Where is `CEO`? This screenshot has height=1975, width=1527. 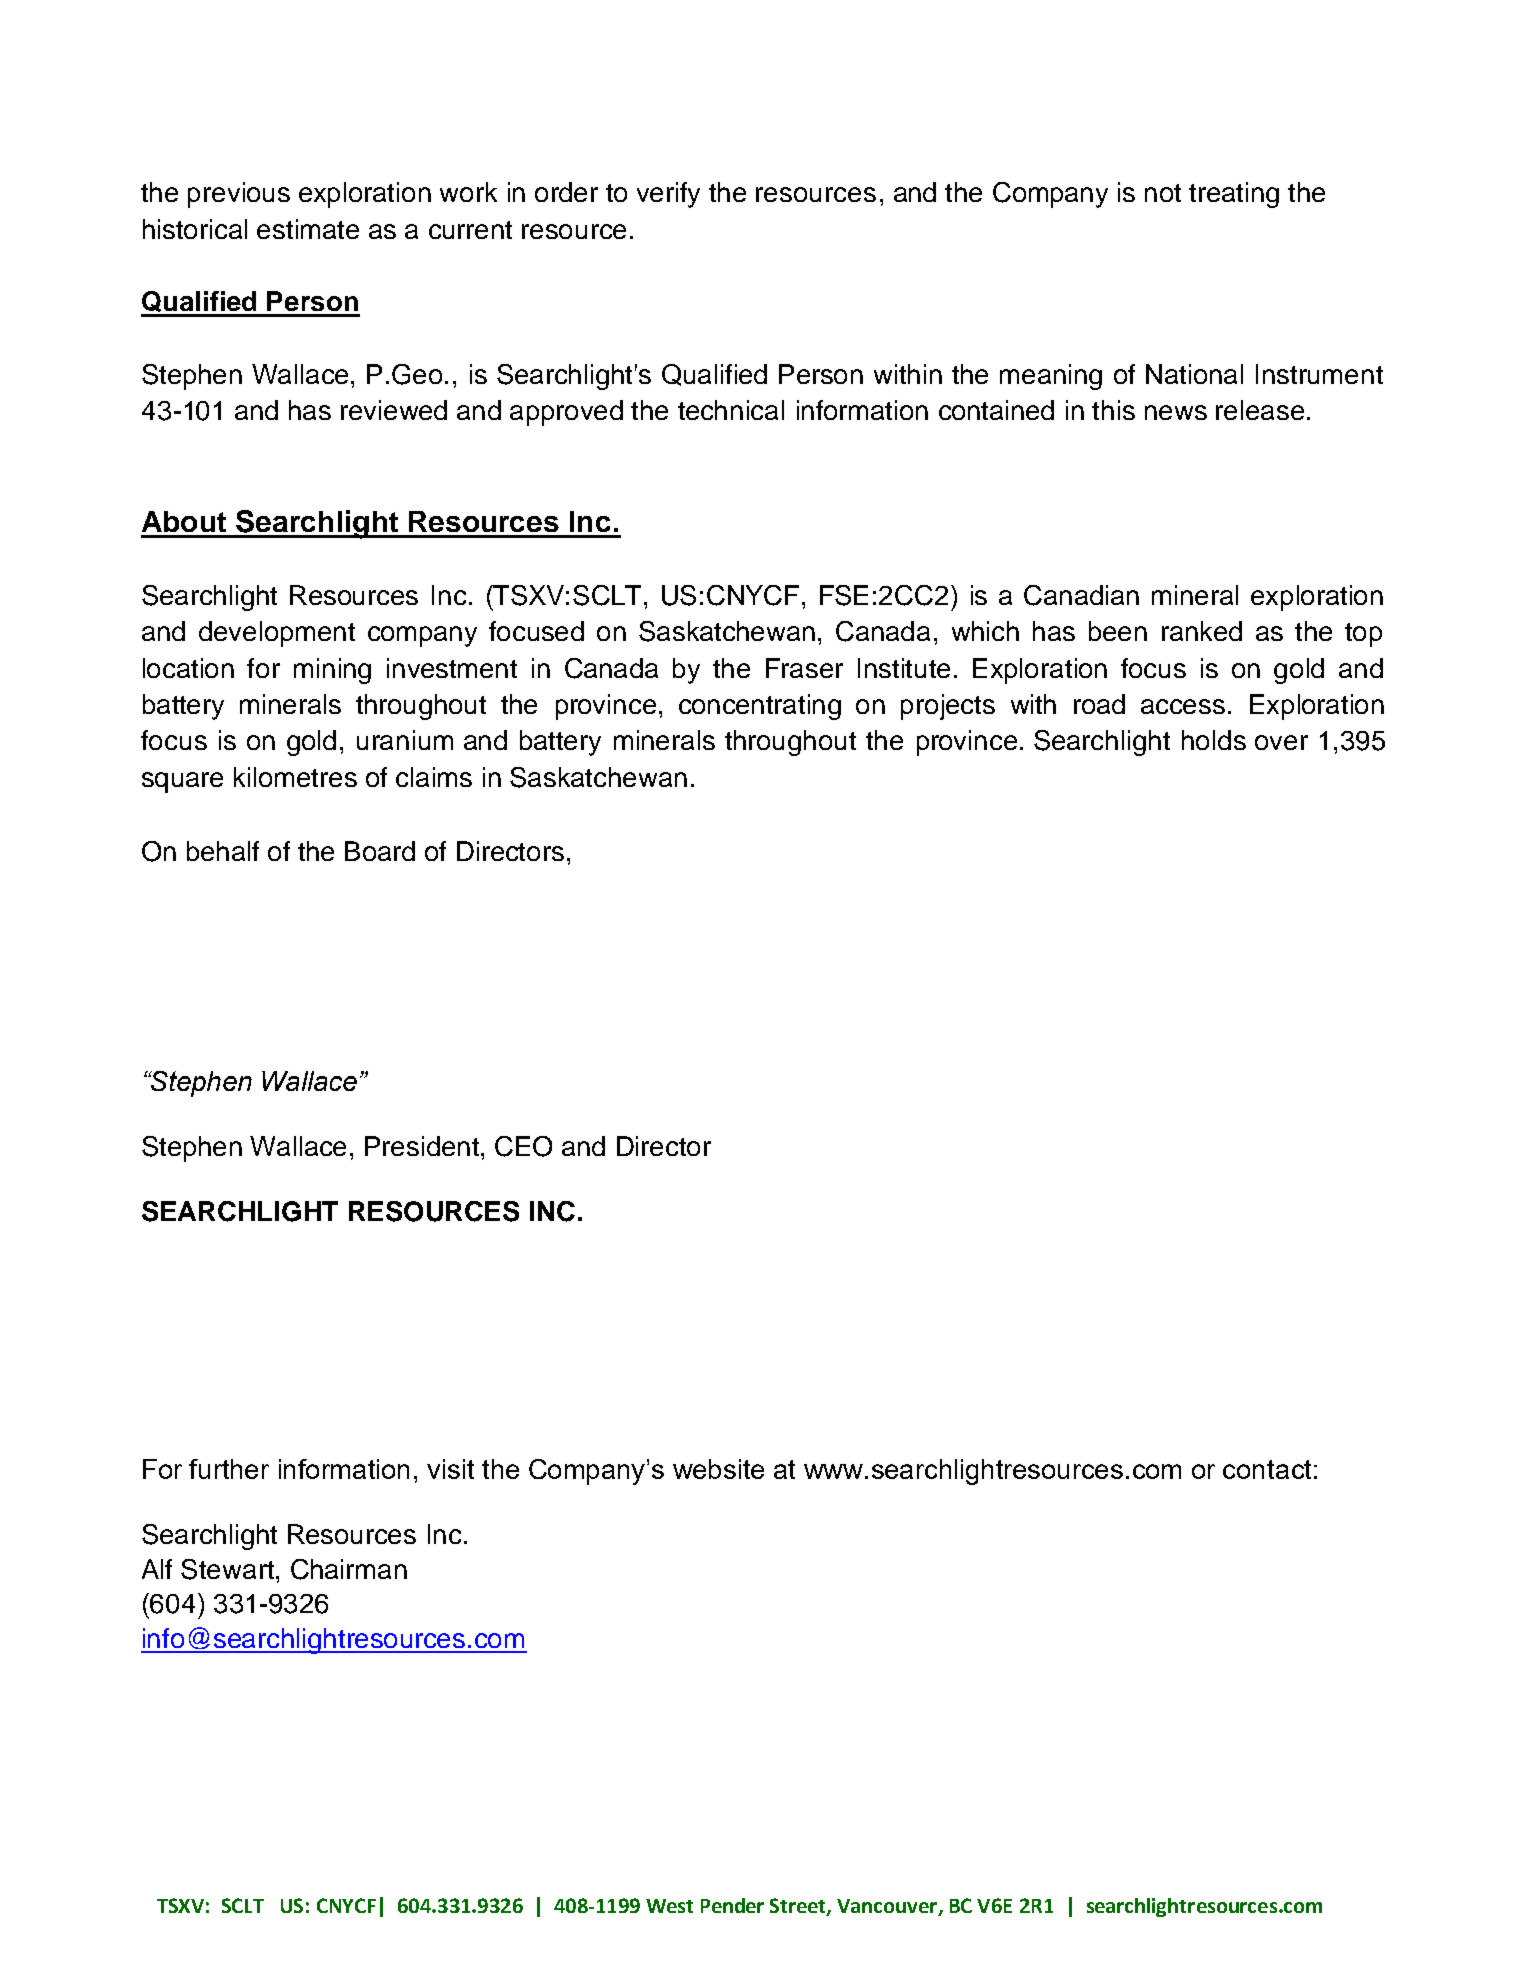 CEO is located at coordinates (523, 1146).
